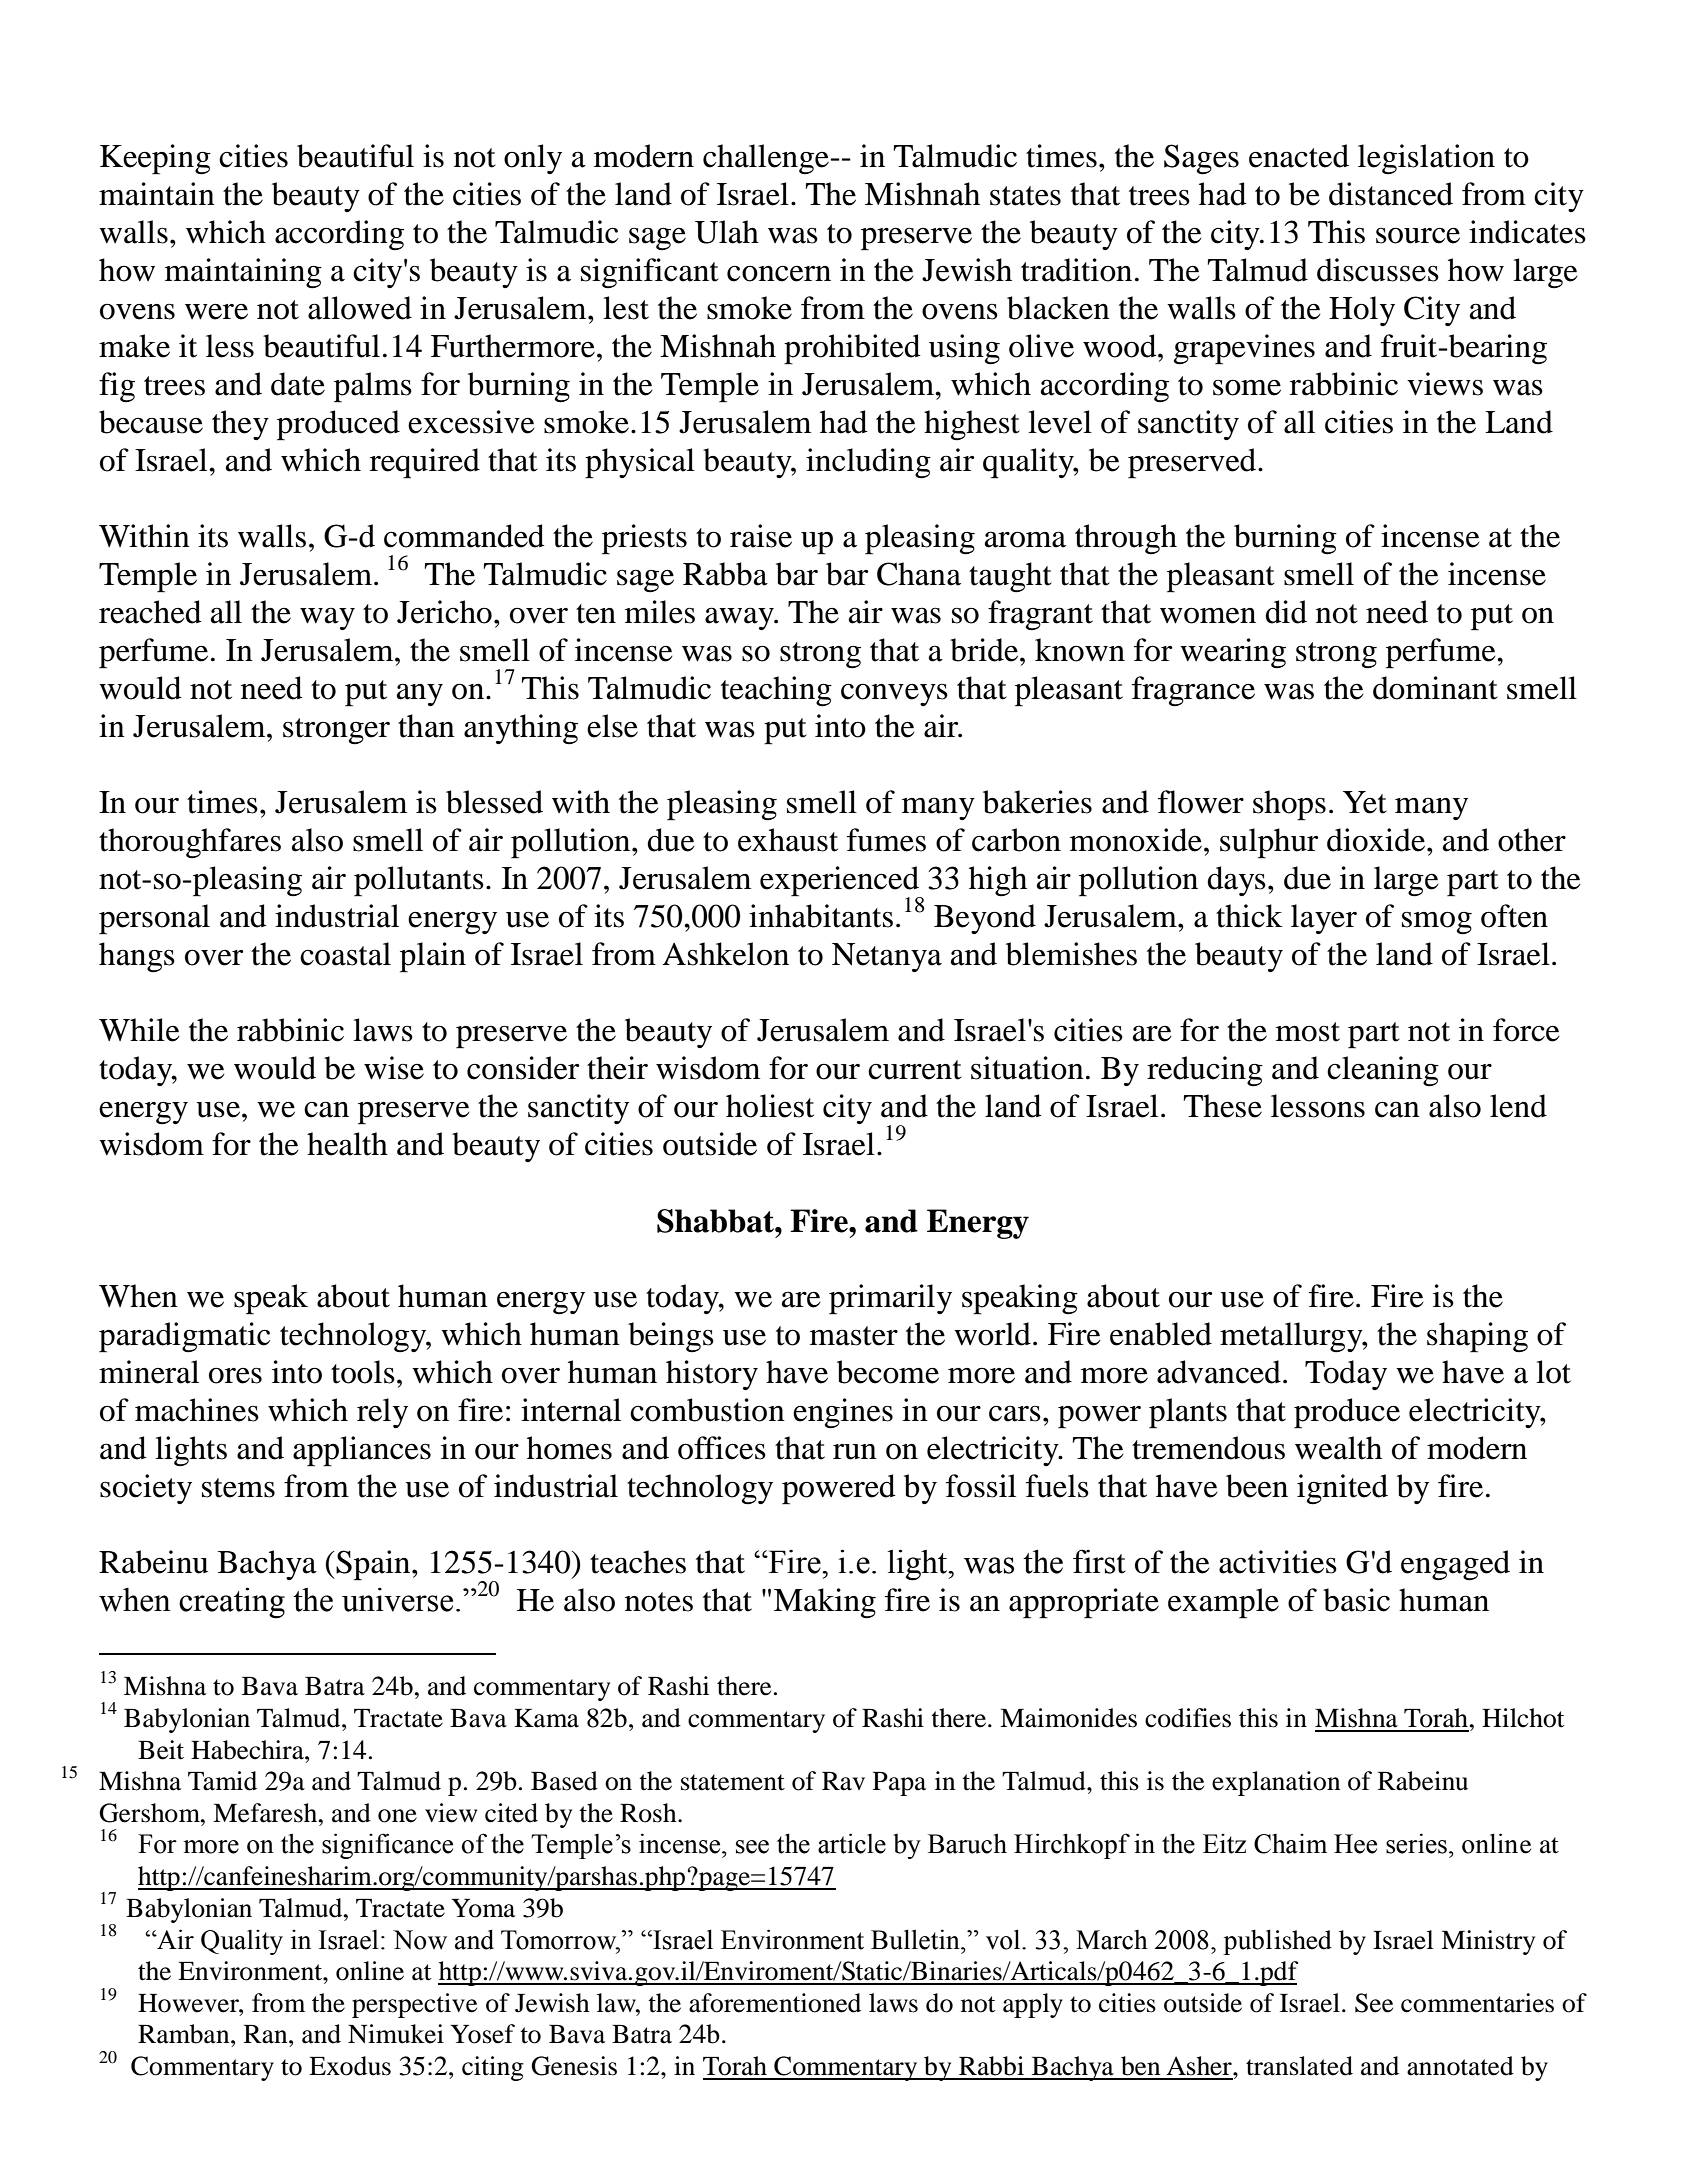 This document has width=1686, height=2181. I want to click on concern, so click(779, 274).
